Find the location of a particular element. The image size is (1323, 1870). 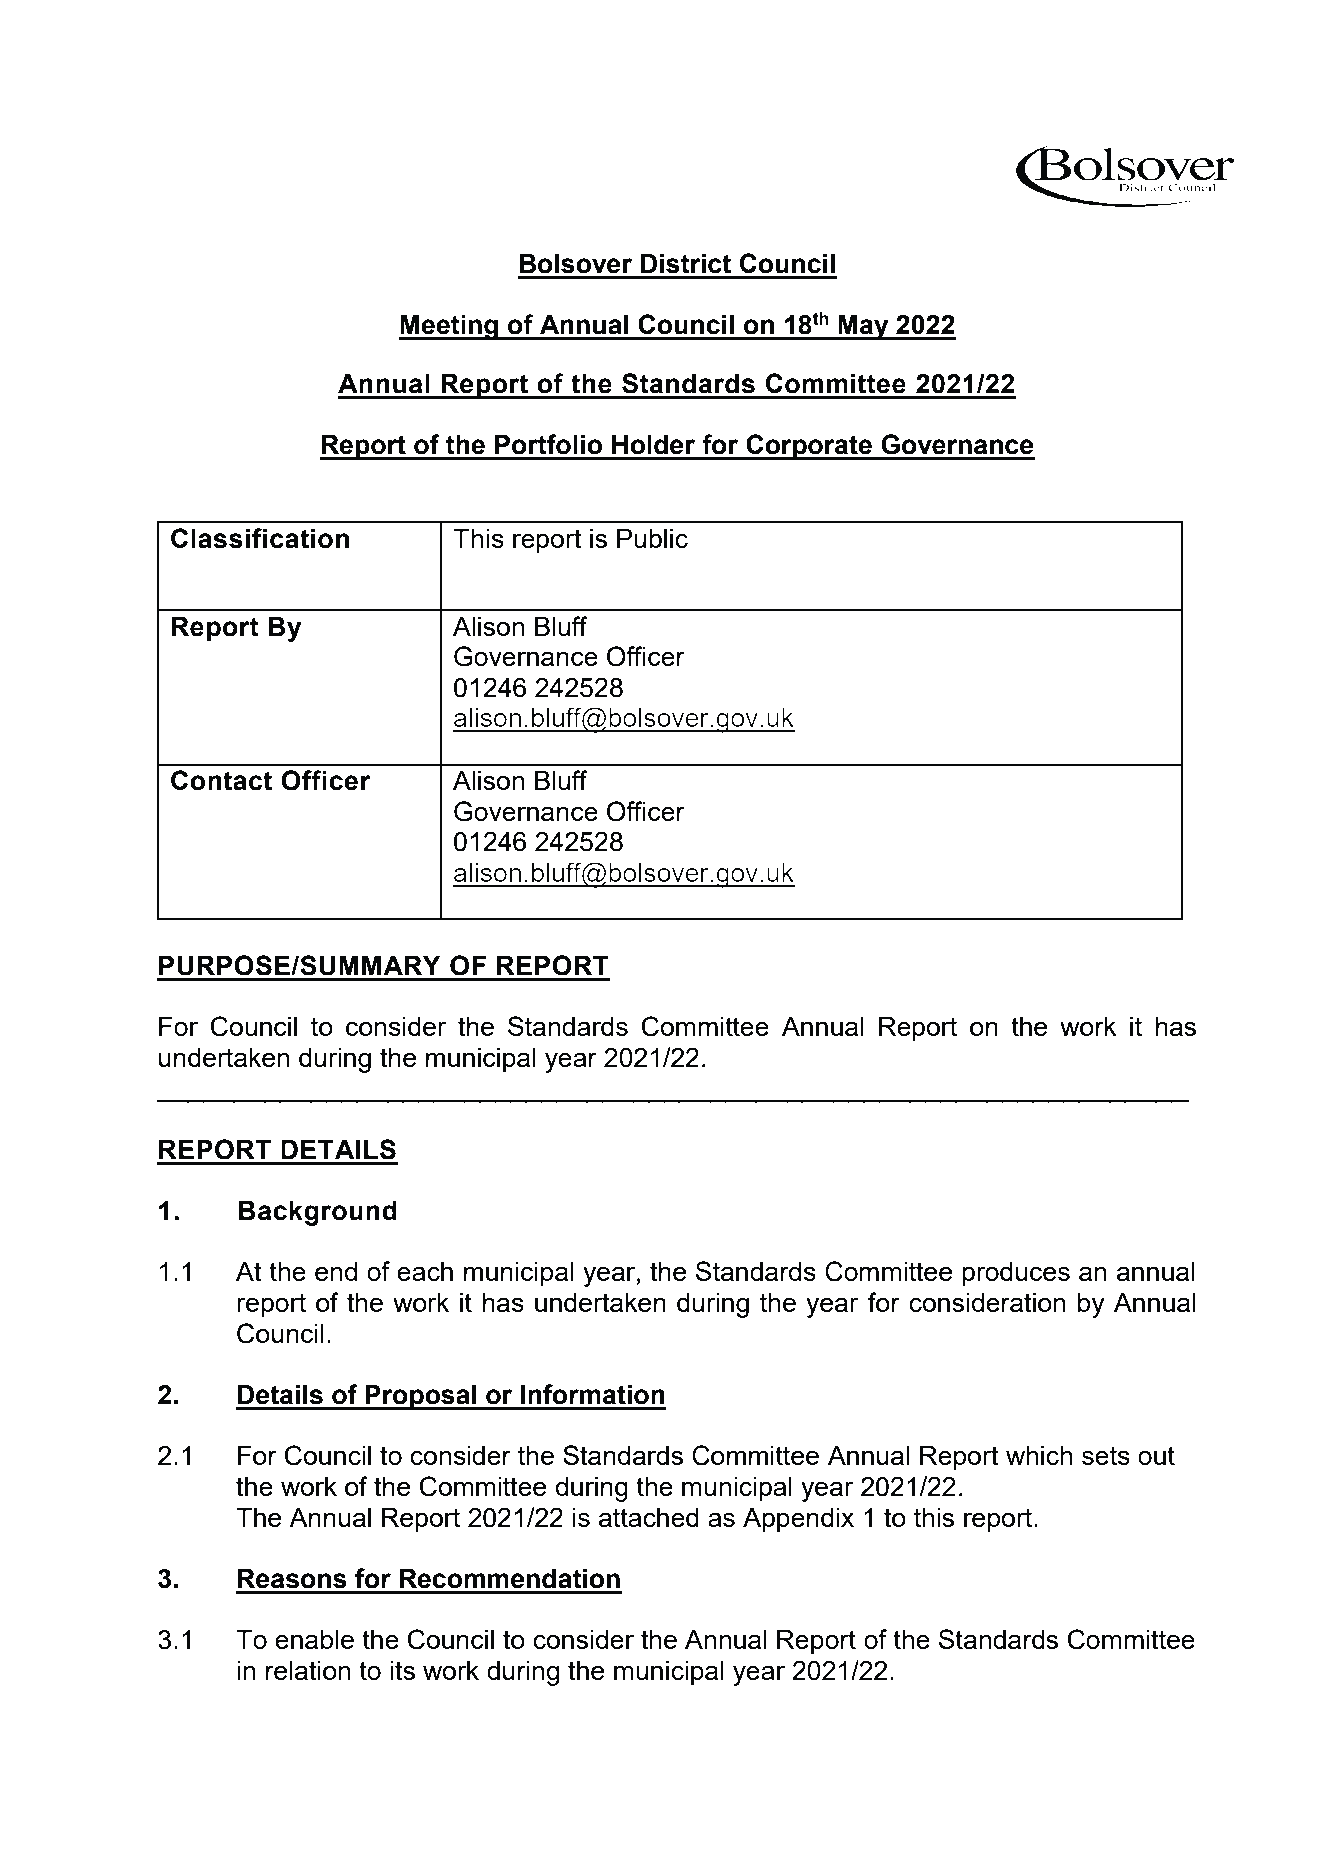

Corporate is located at coordinates (809, 447).
